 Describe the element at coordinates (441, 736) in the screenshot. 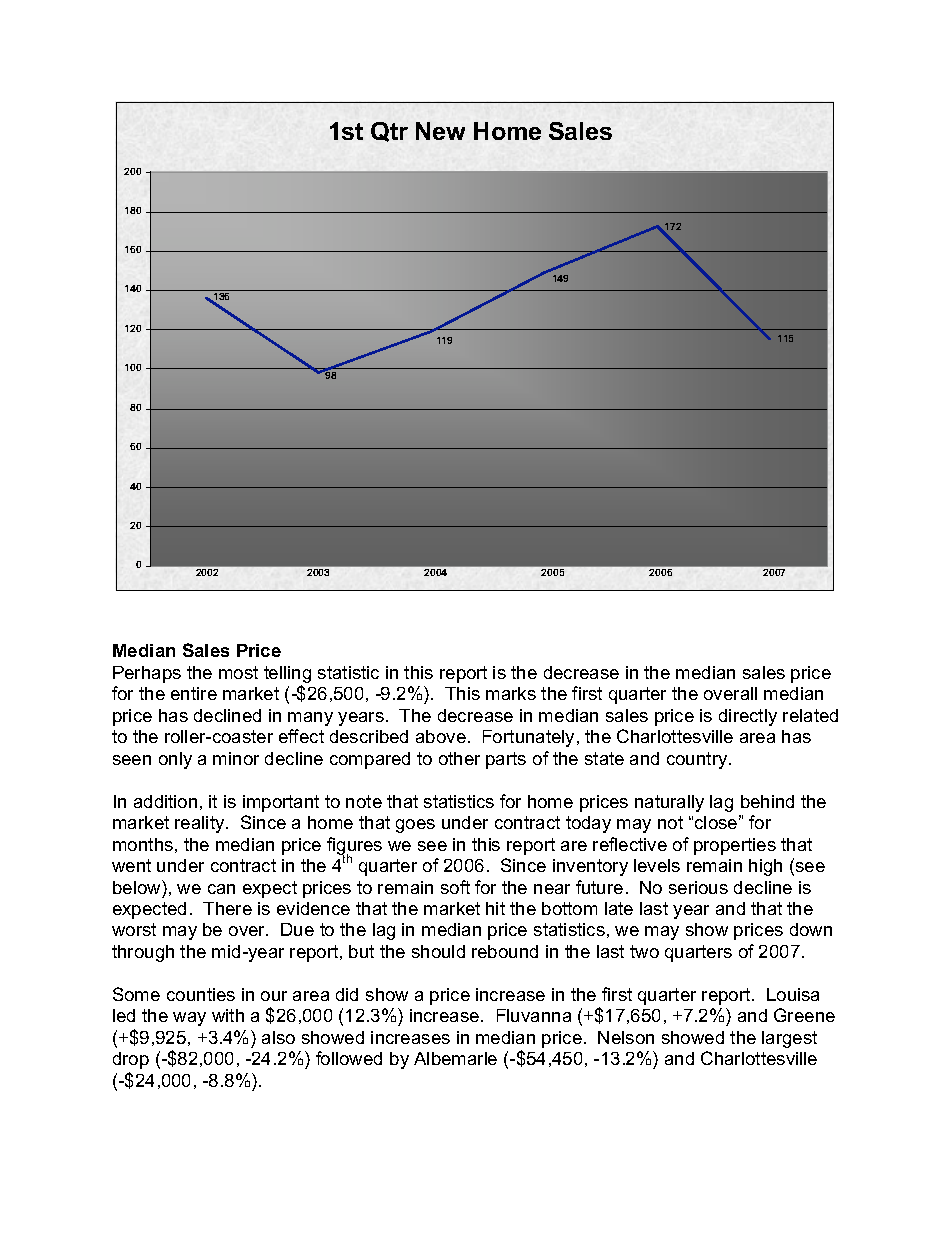

I see `above` at that location.
